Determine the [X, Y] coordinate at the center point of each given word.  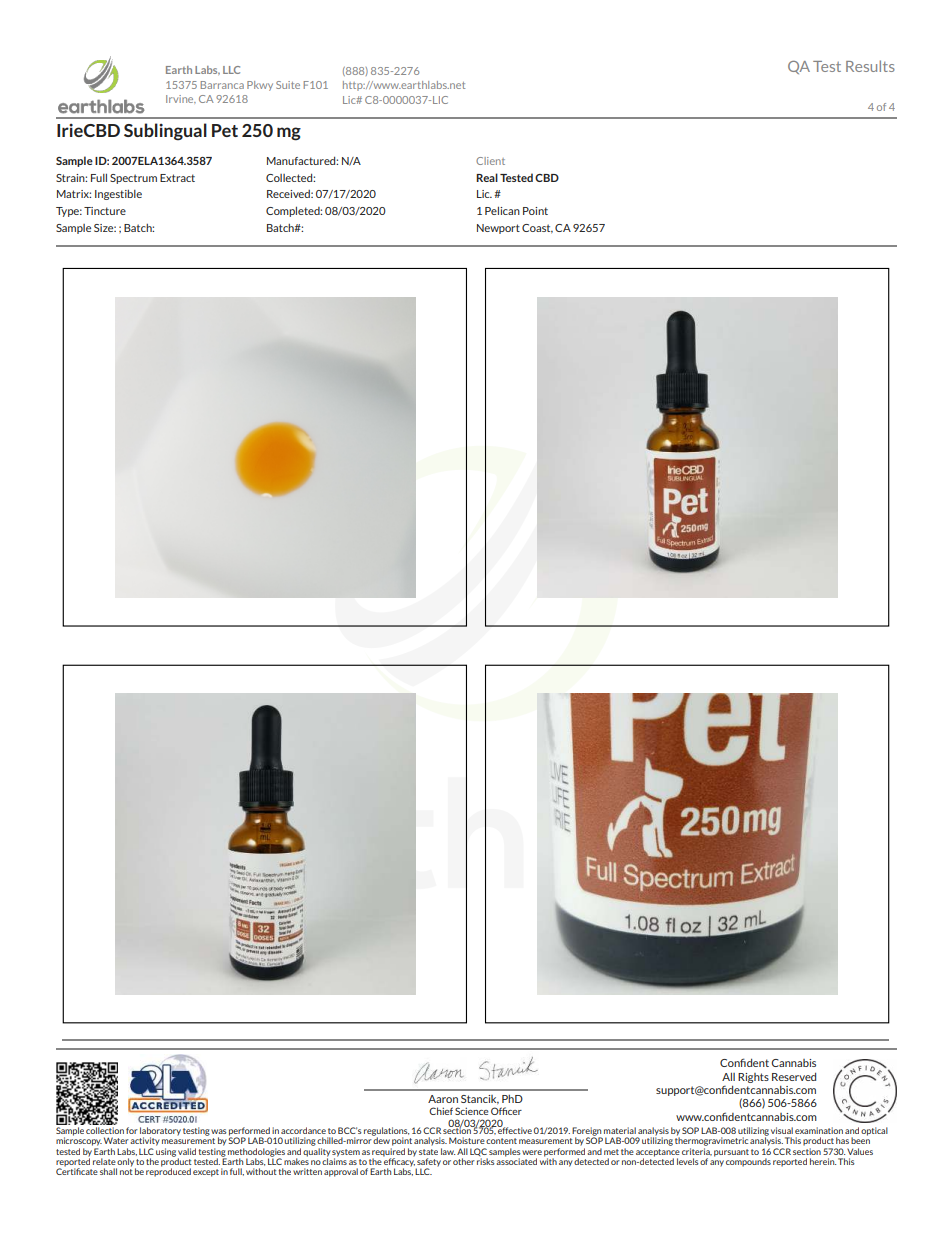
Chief [441, 1111]
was [219, 1131]
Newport [498, 229]
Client [490, 161]
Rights [753, 1078]
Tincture [105, 211]
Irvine [181, 99]
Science [472, 1111]
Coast [537, 228]
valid [187, 1151]
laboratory [160, 1132]
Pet [225, 130]
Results [870, 66]
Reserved [794, 1077]
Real [487, 177]
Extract [177, 178]
